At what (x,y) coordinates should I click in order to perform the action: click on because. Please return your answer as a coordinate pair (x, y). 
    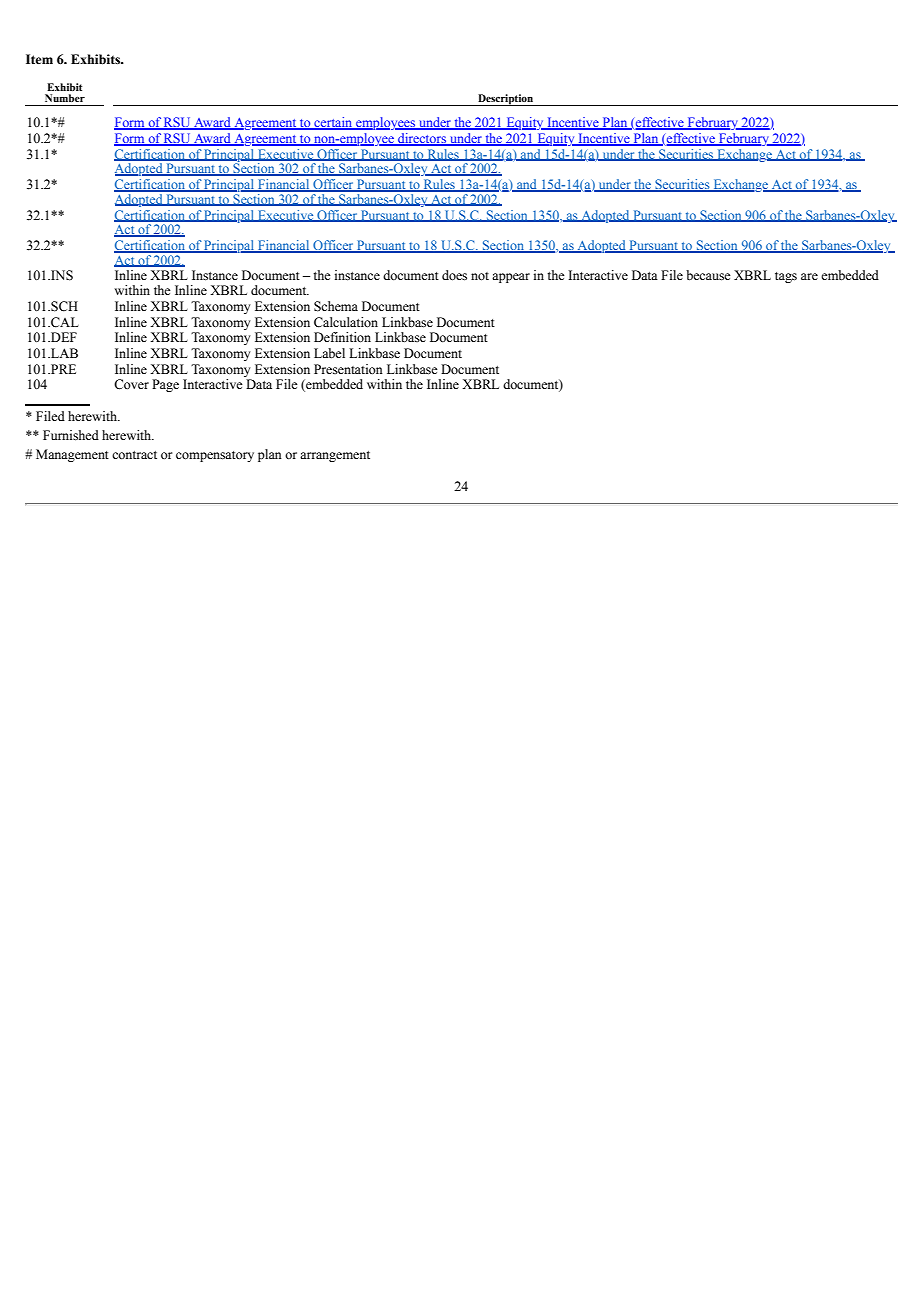
    Looking at the image, I should click on (708, 275).
